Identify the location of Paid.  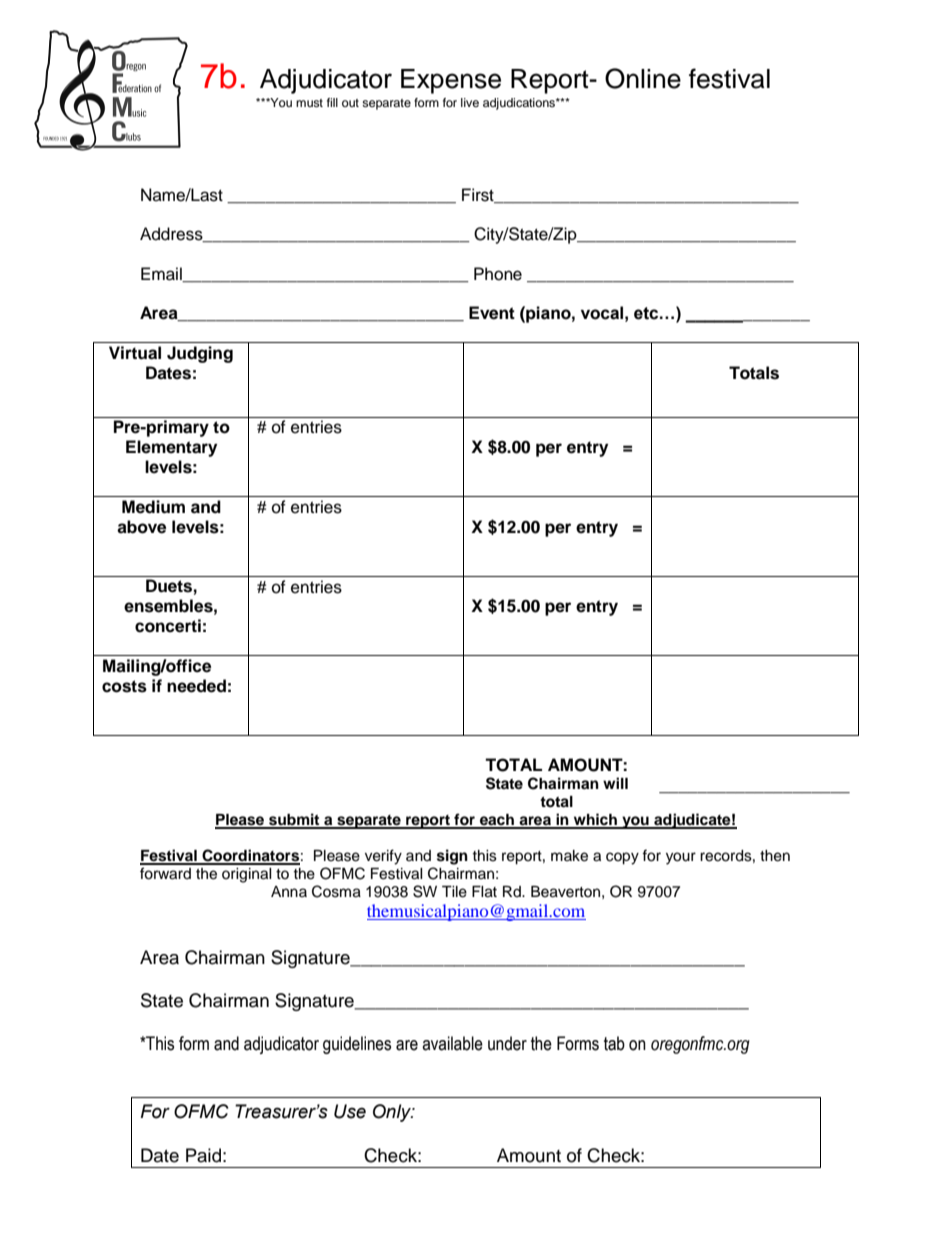
(203, 1155).
